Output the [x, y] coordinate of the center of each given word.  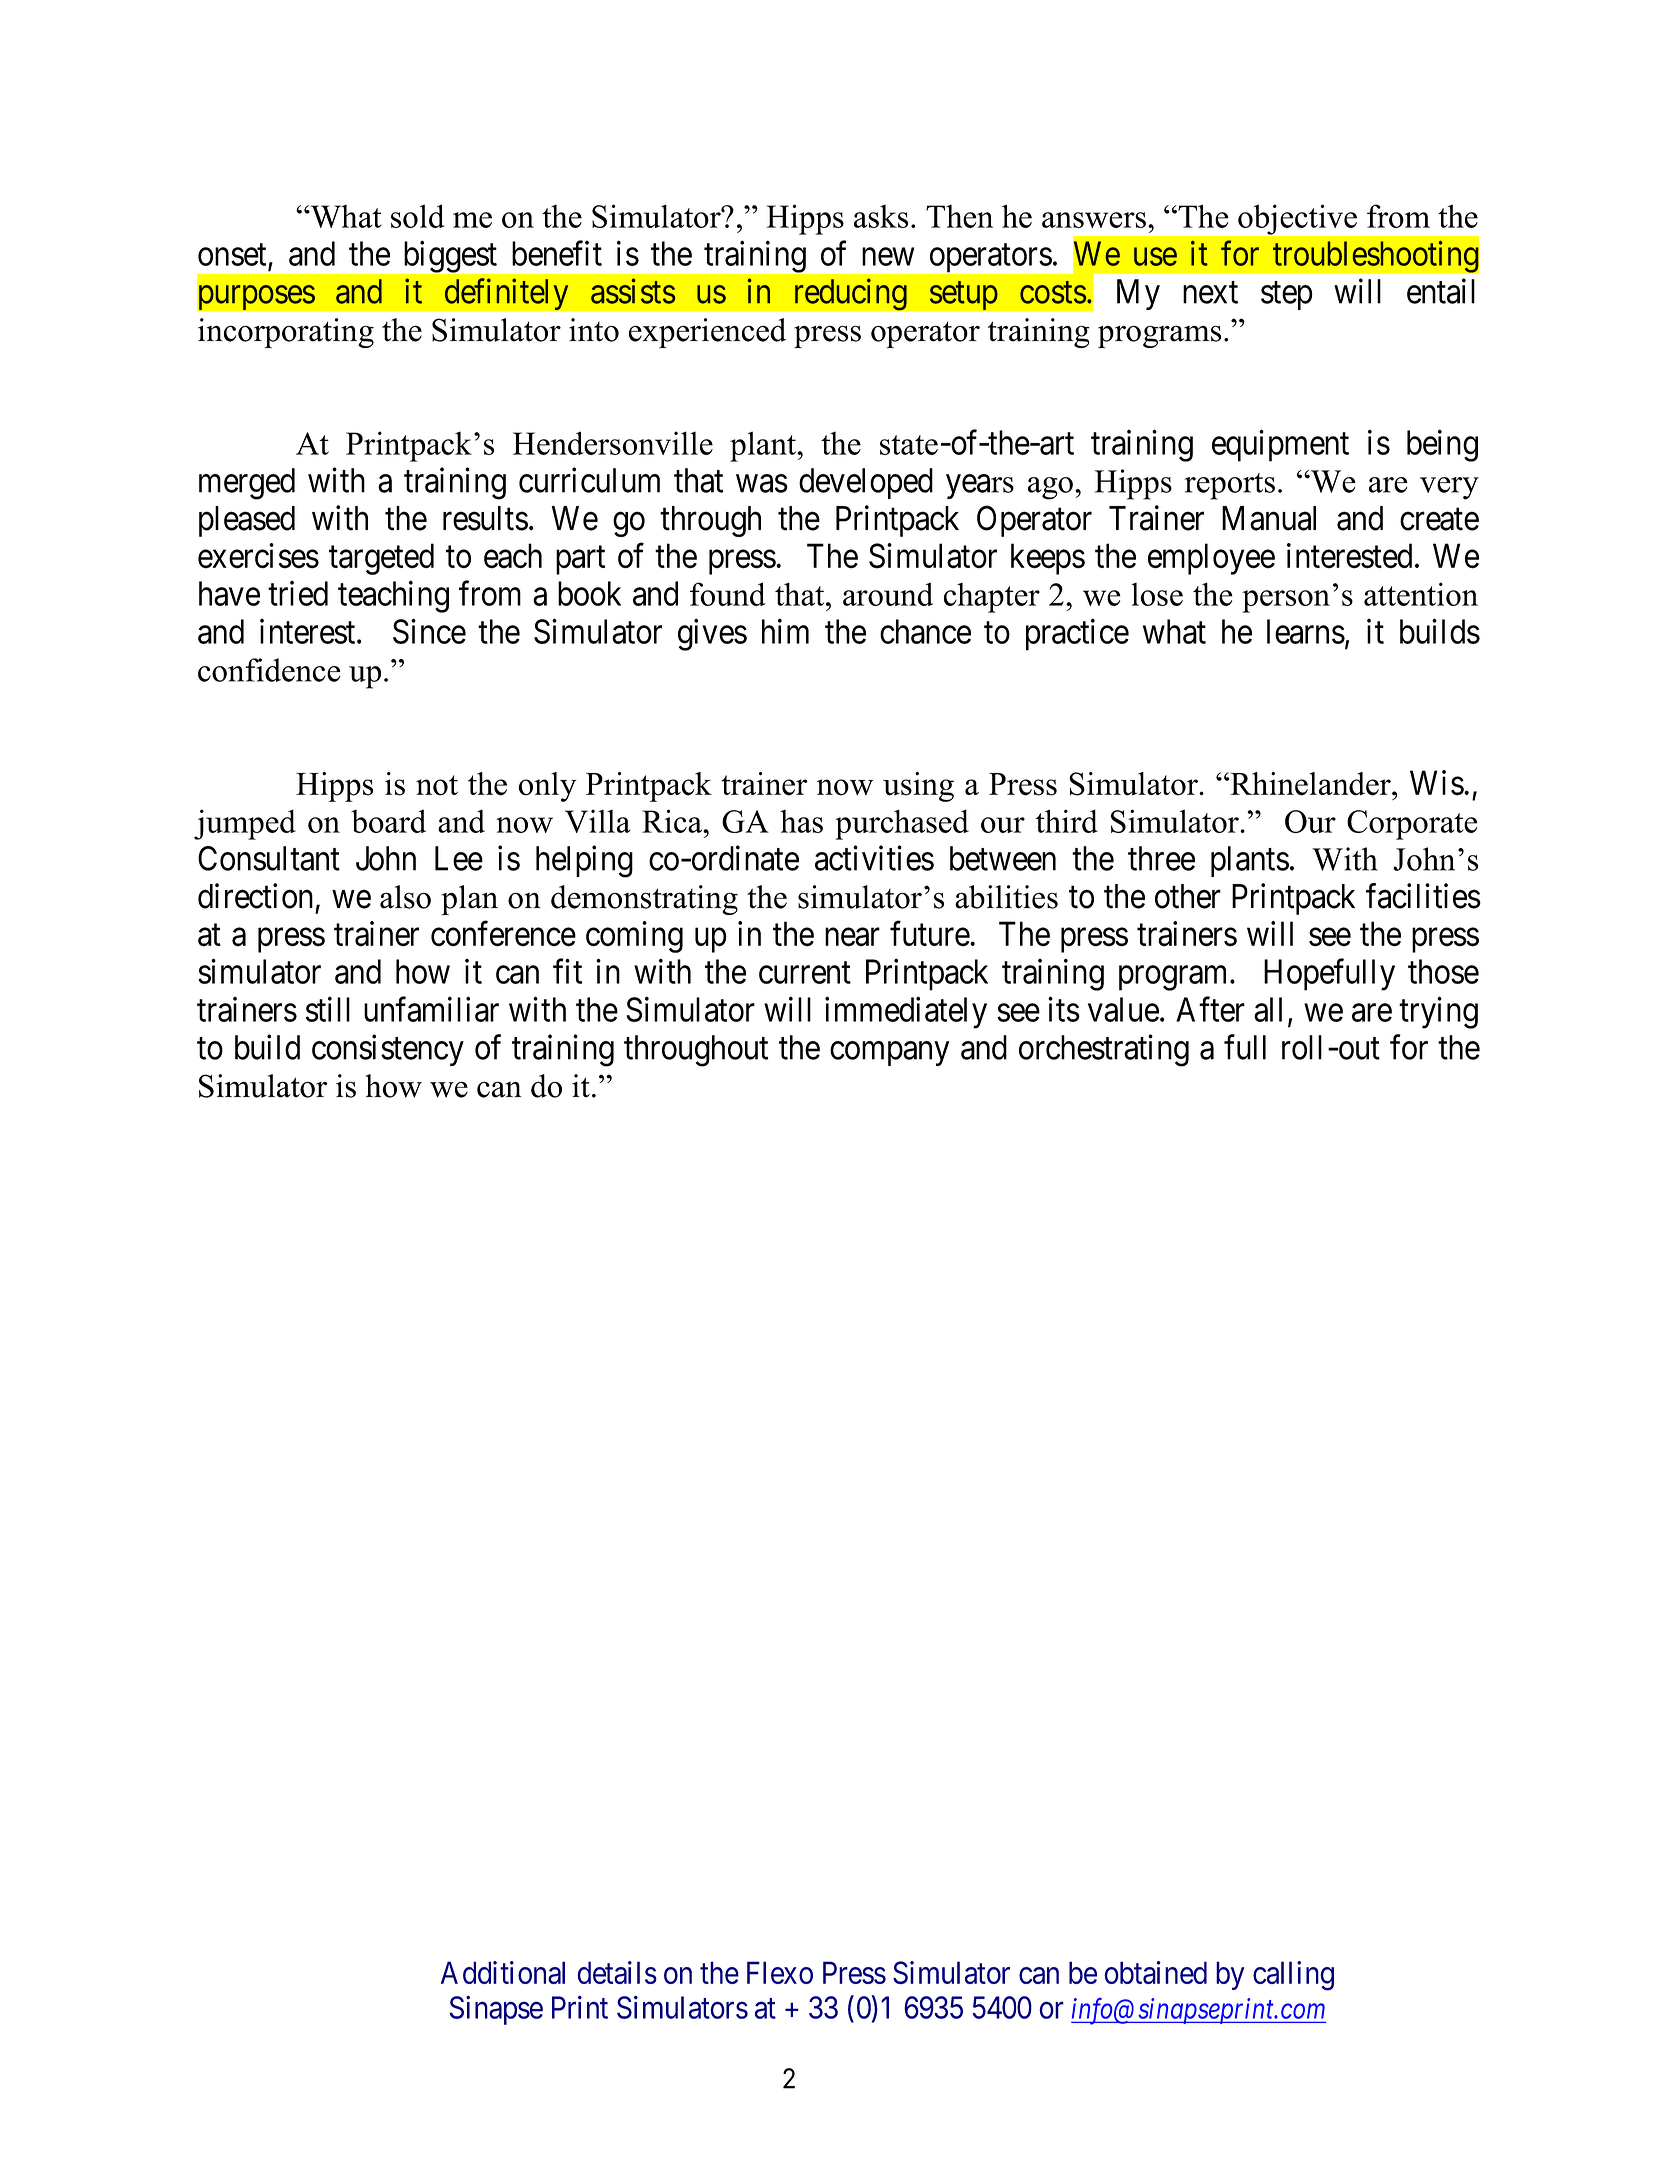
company [889, 1054]
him [785, 631]
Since [429, 631]
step [1287, 296]
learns [1306, 631]
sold [417, 216]
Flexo [780, 1972]
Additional [503, 1972]
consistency [388, 1050]
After [1210, 1009]
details [617, 1972]
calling [1293, 1976]
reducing [851, 294]
